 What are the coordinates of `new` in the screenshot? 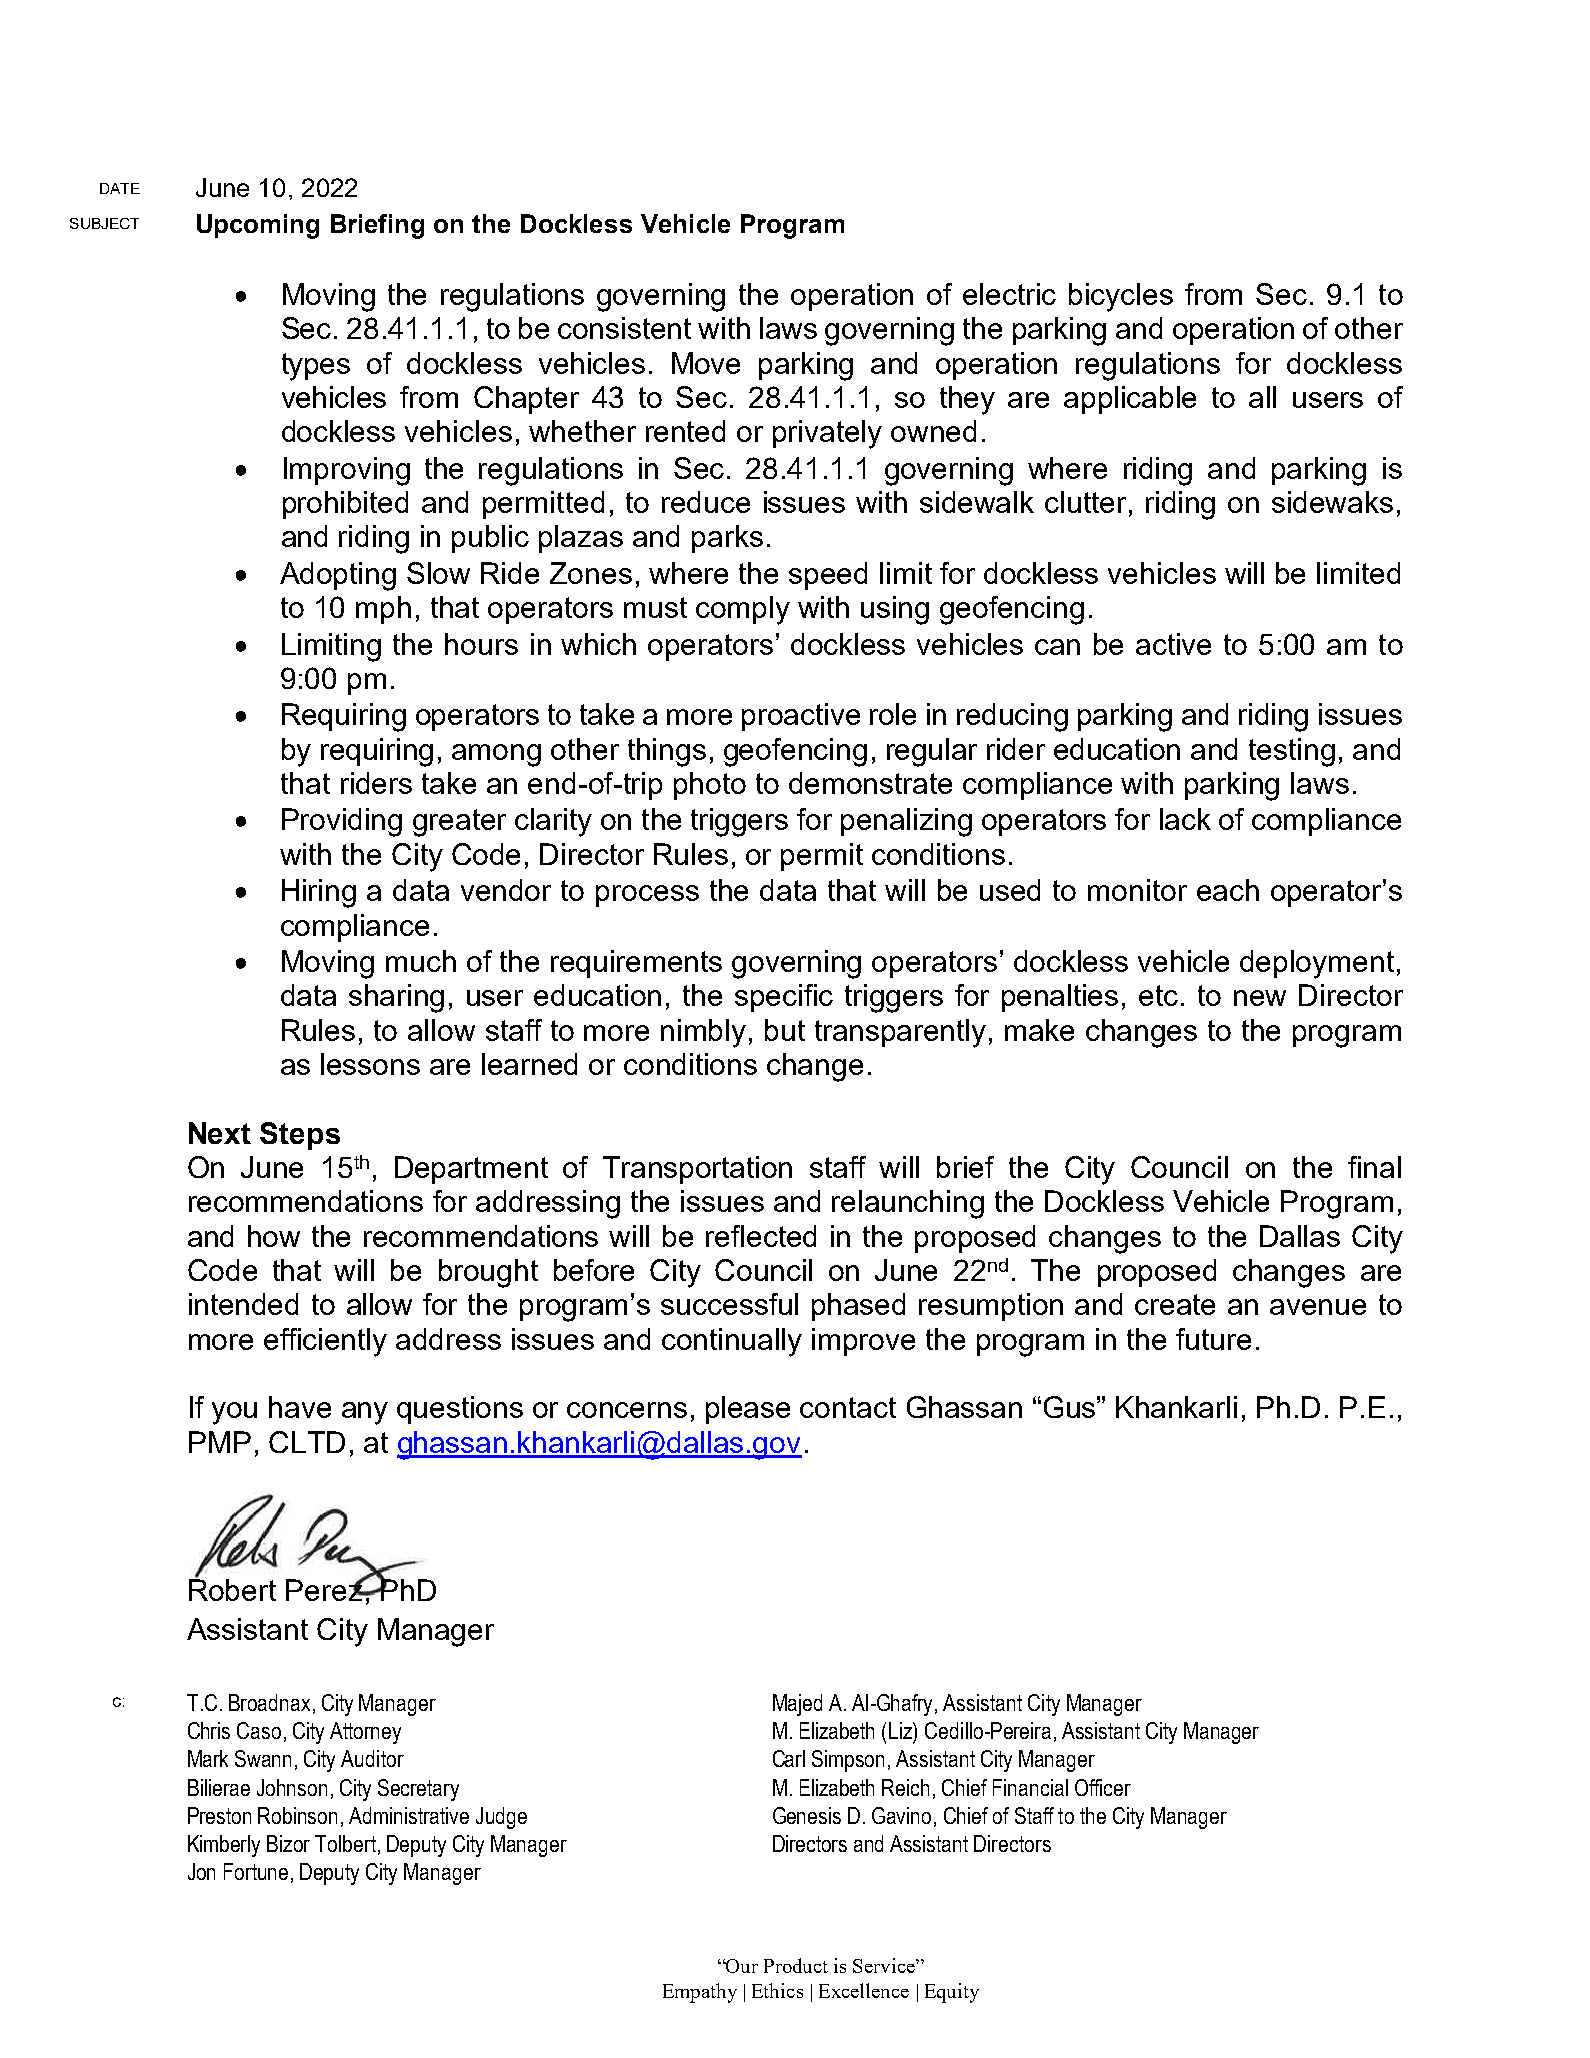 It's located at (1260, 998).
